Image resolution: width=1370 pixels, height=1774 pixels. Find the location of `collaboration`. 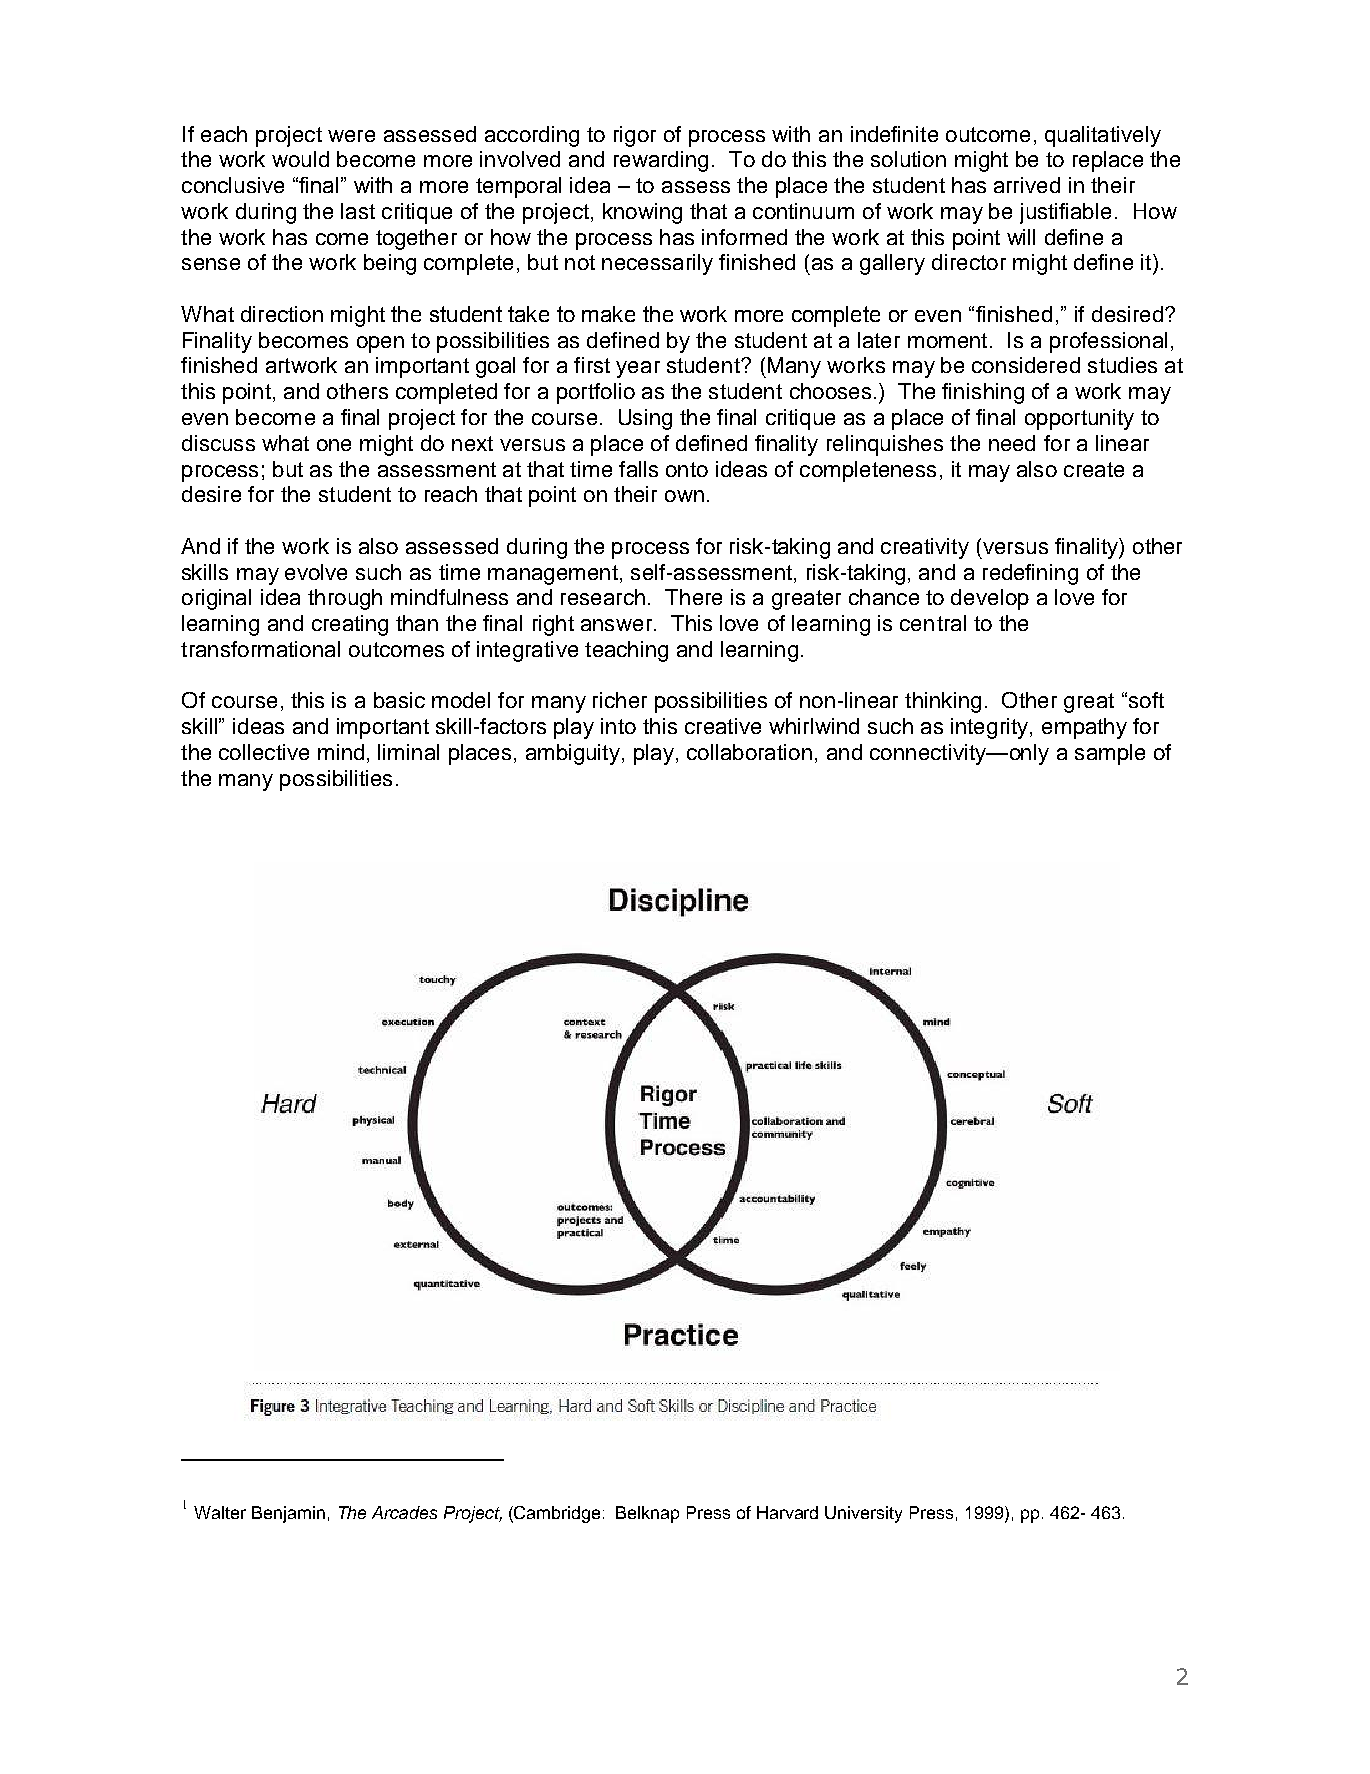

collaboration is located at coordinates (749, 752).
